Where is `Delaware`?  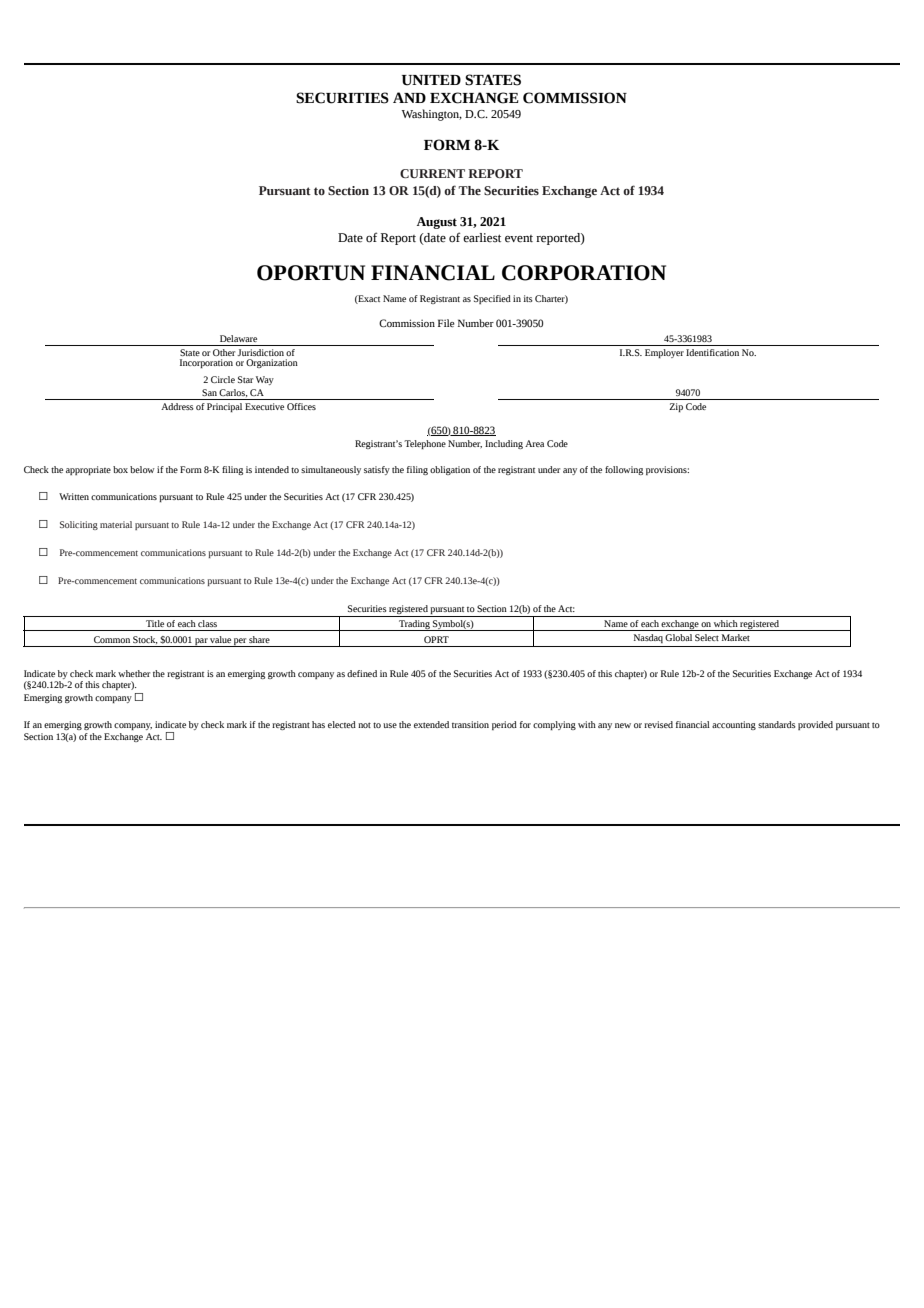 Delaware is located at coordinates (238, 338).
